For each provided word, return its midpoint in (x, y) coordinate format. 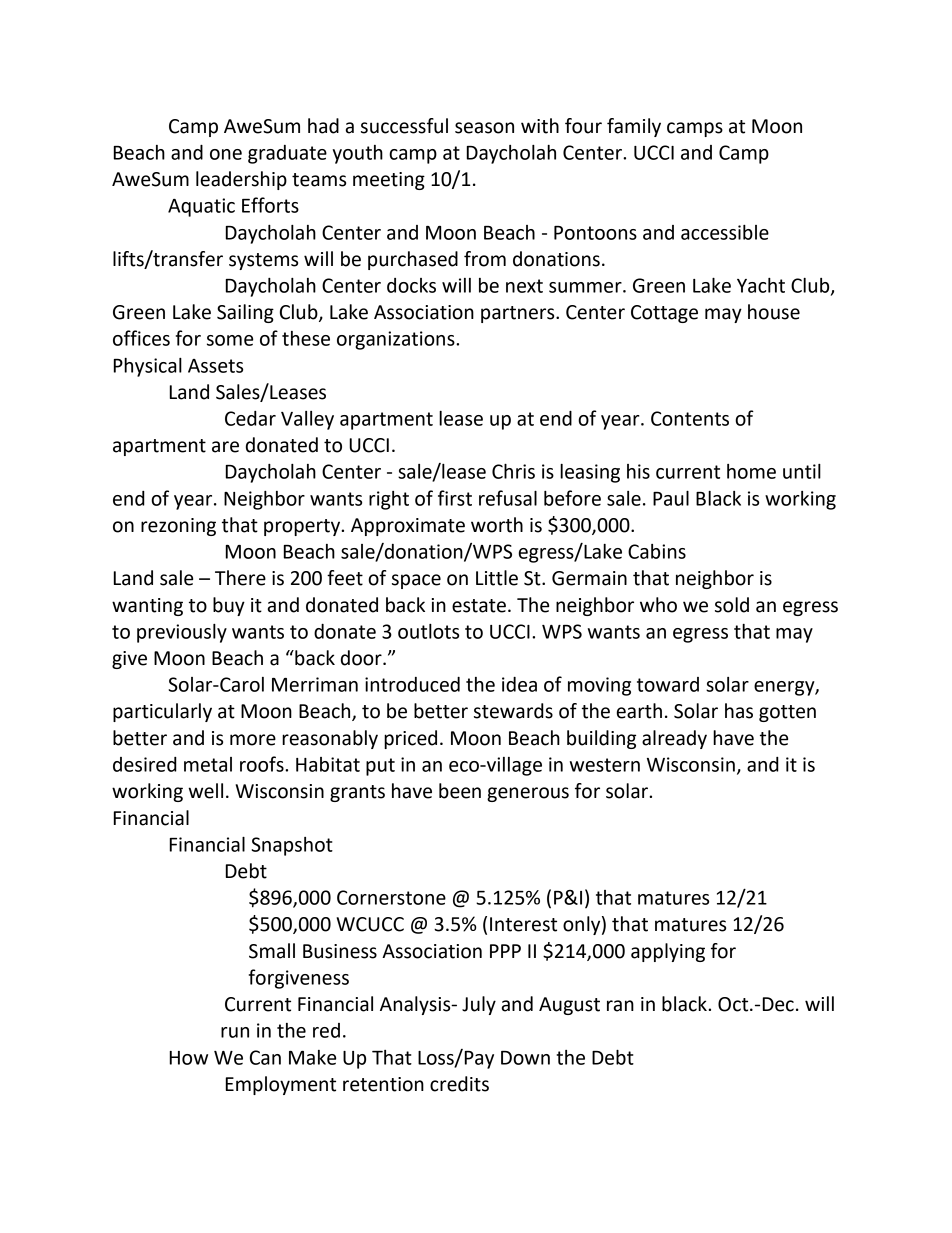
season (484, 128)
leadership (241, 180)
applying (668, 952)
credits (459, 1084)
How (189, 1058)
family (634, 127)
